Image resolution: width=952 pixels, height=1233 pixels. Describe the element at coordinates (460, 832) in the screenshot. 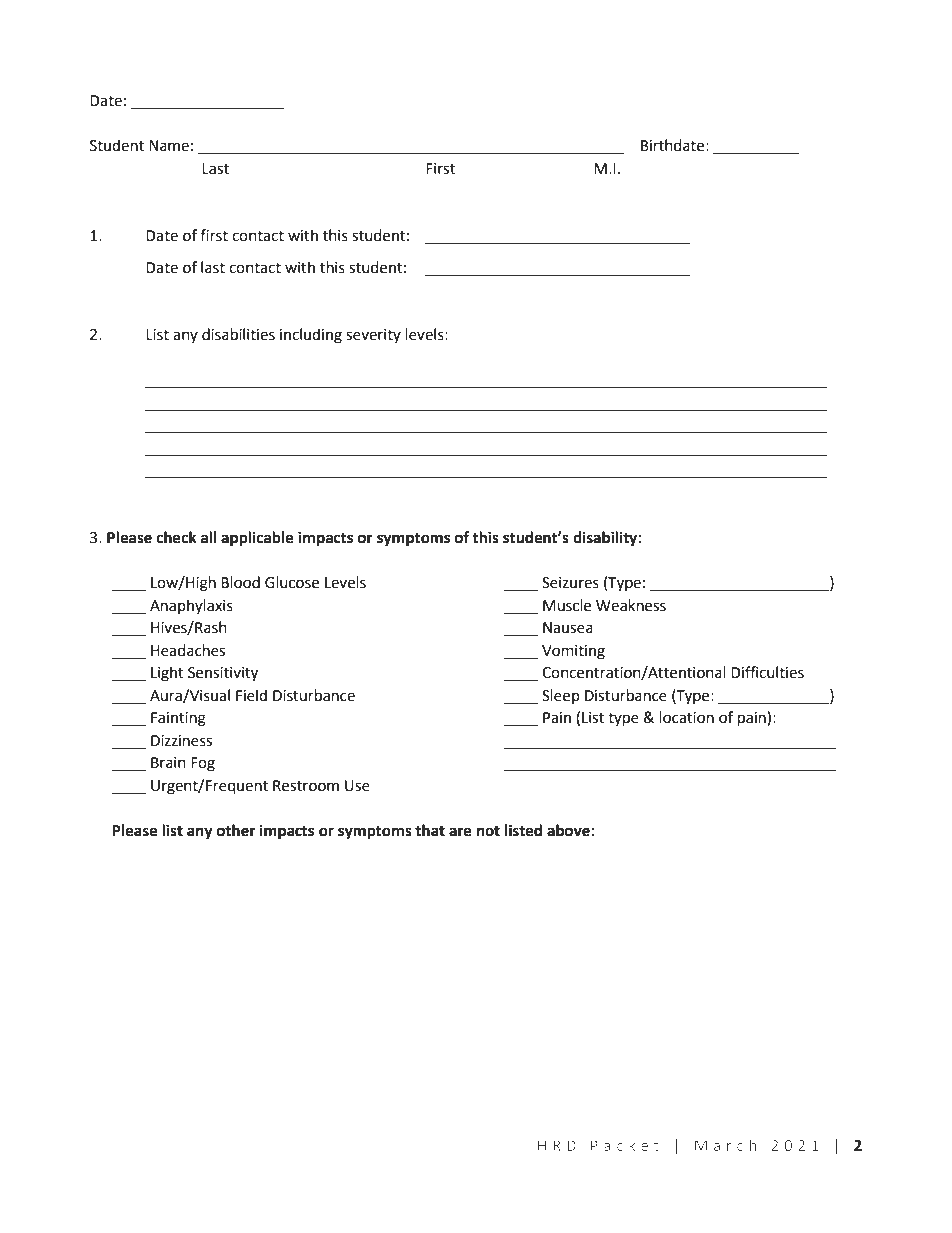

I see `are` at that location.
